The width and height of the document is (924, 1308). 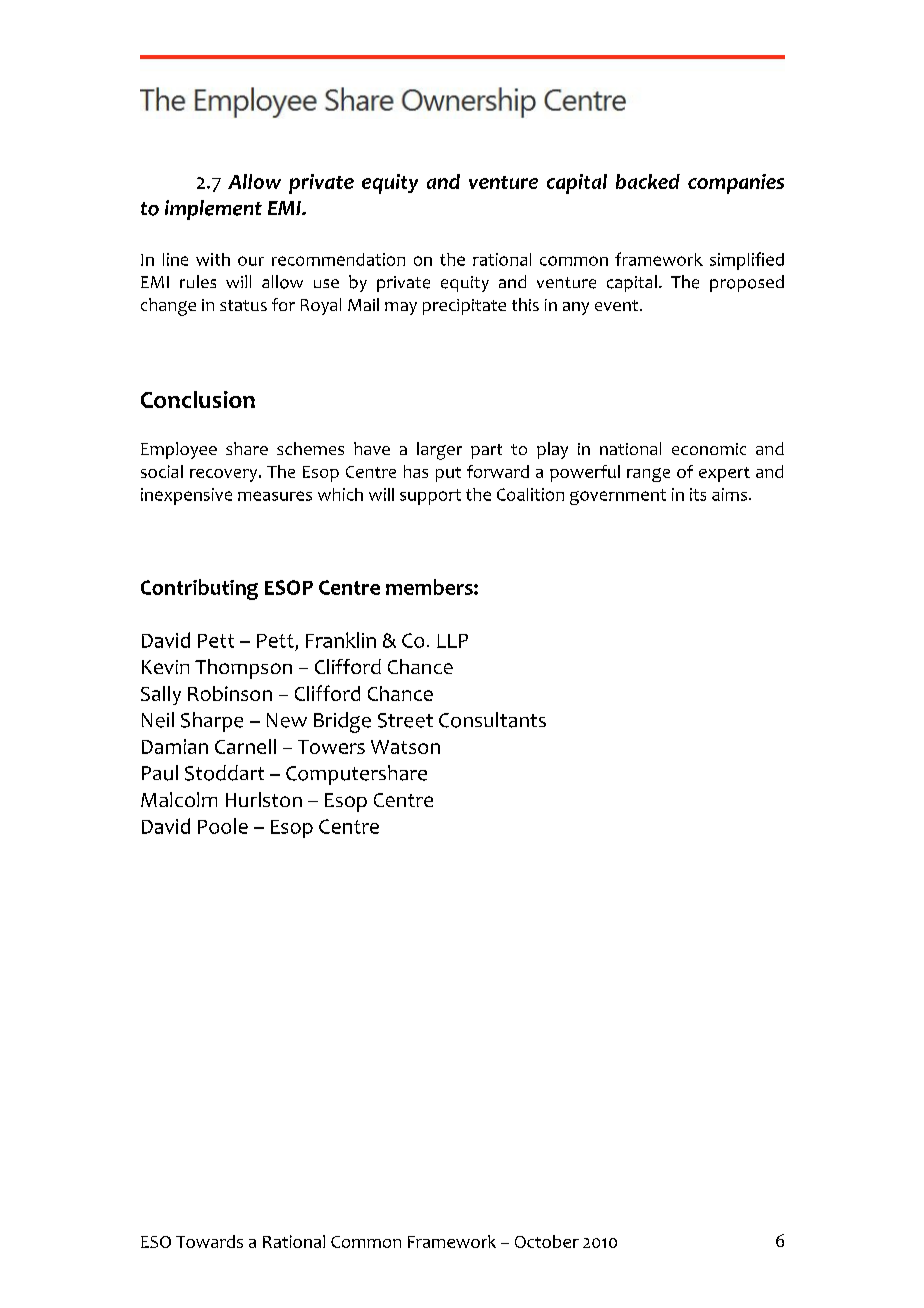 I want to click on implement, so click(x=213, y=210).
